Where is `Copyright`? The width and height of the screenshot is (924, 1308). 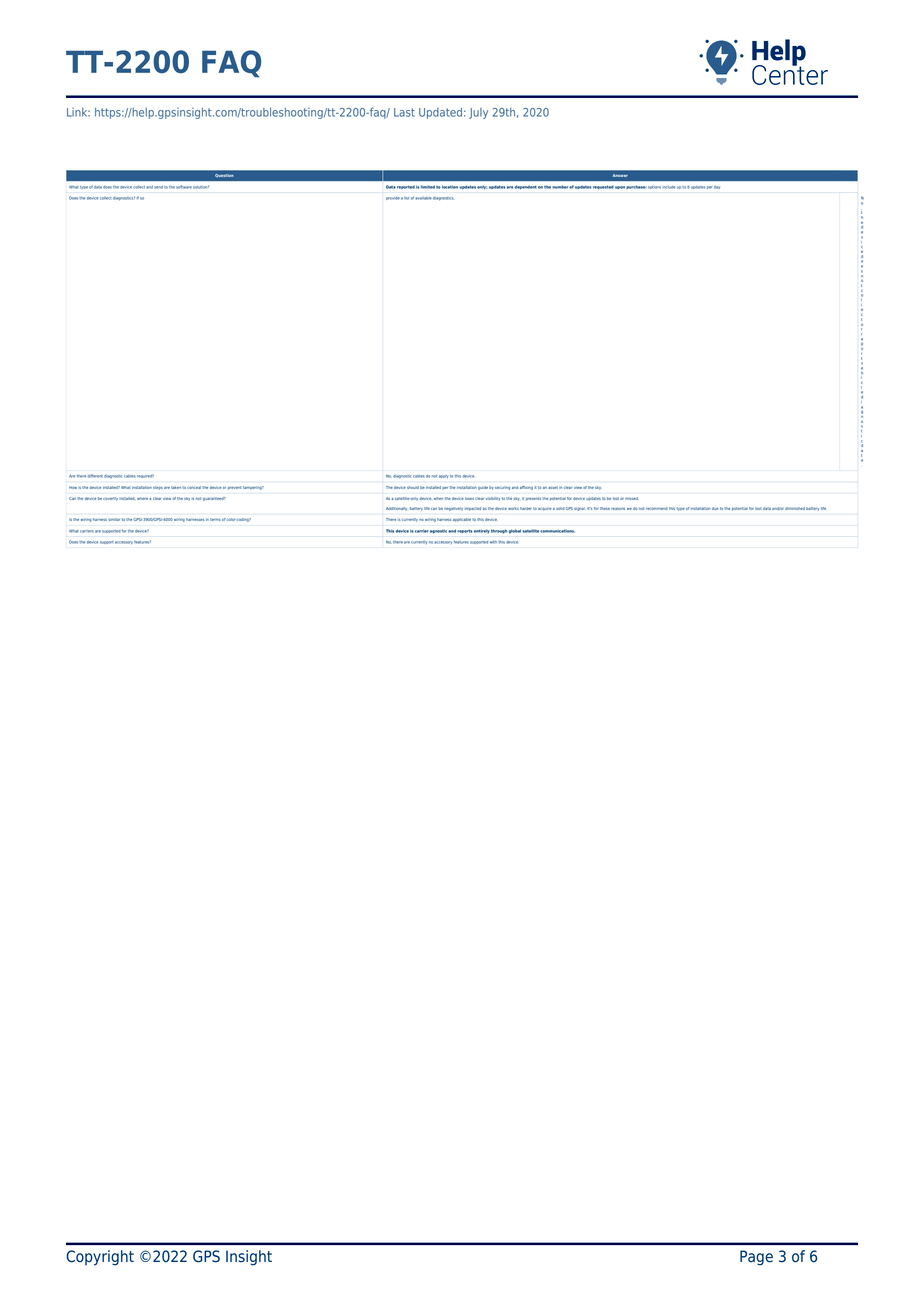
Copyright is located at coordinates (100, 1258).
